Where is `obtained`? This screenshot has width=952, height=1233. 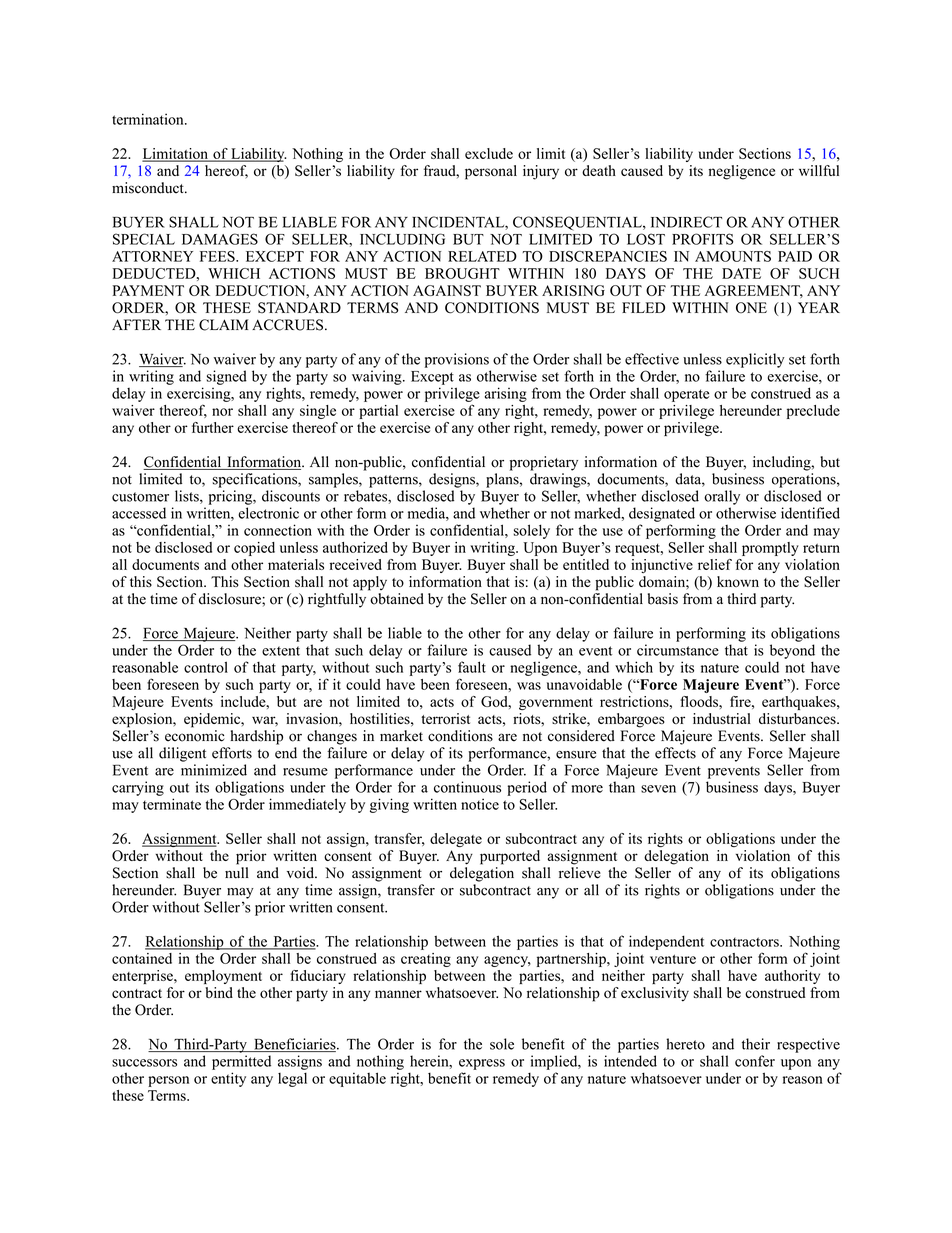 obtained is located at coordinates (397, 599).
